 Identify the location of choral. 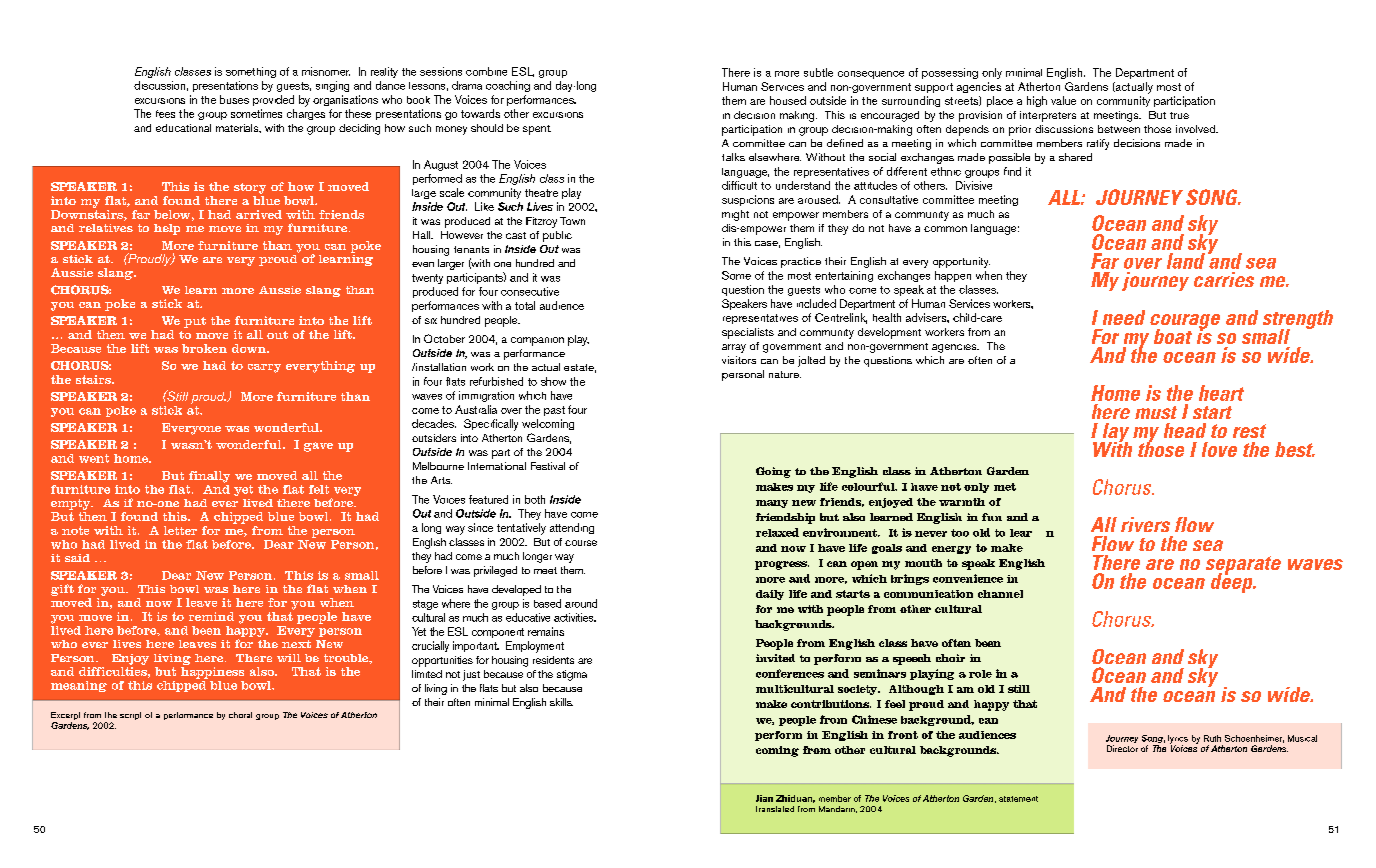
(240, 715).
